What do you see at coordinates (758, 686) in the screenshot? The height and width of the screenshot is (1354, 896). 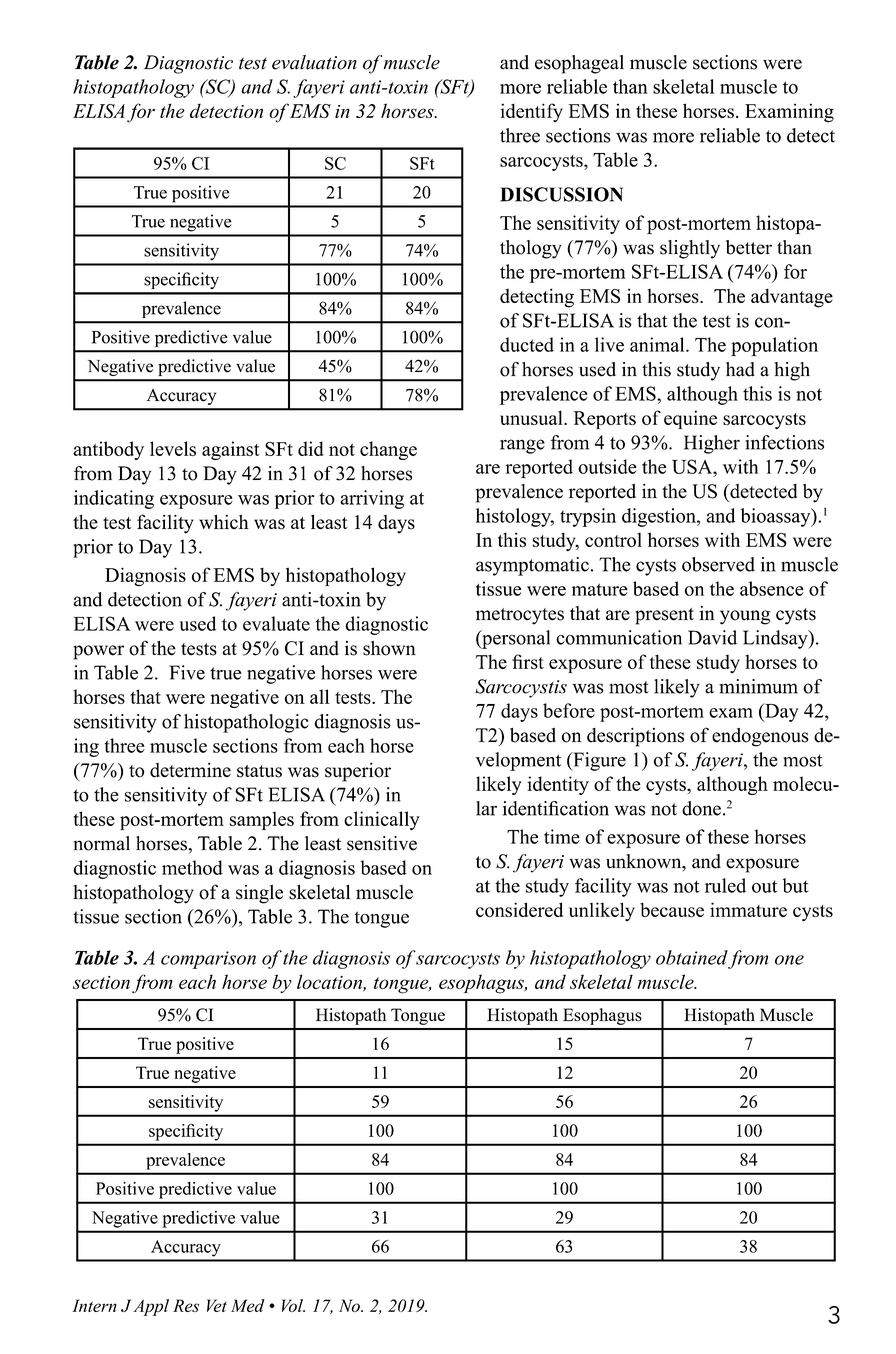 I see `minimum` at bounding box center [758, 686].
